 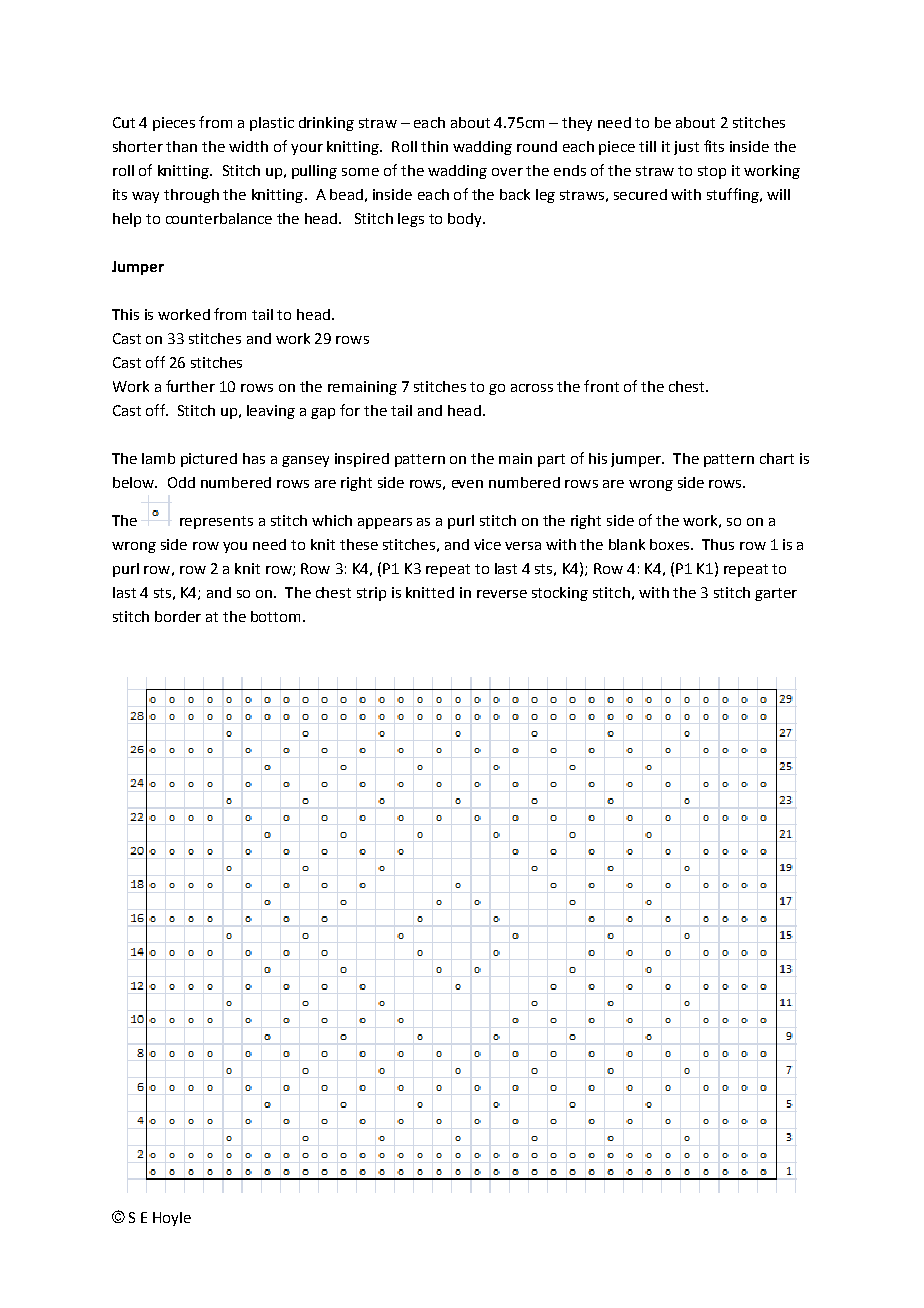 What do you see at coordinates (777, 458) in the screenshot?
I see `chart` at bounding box center [777, 458].
